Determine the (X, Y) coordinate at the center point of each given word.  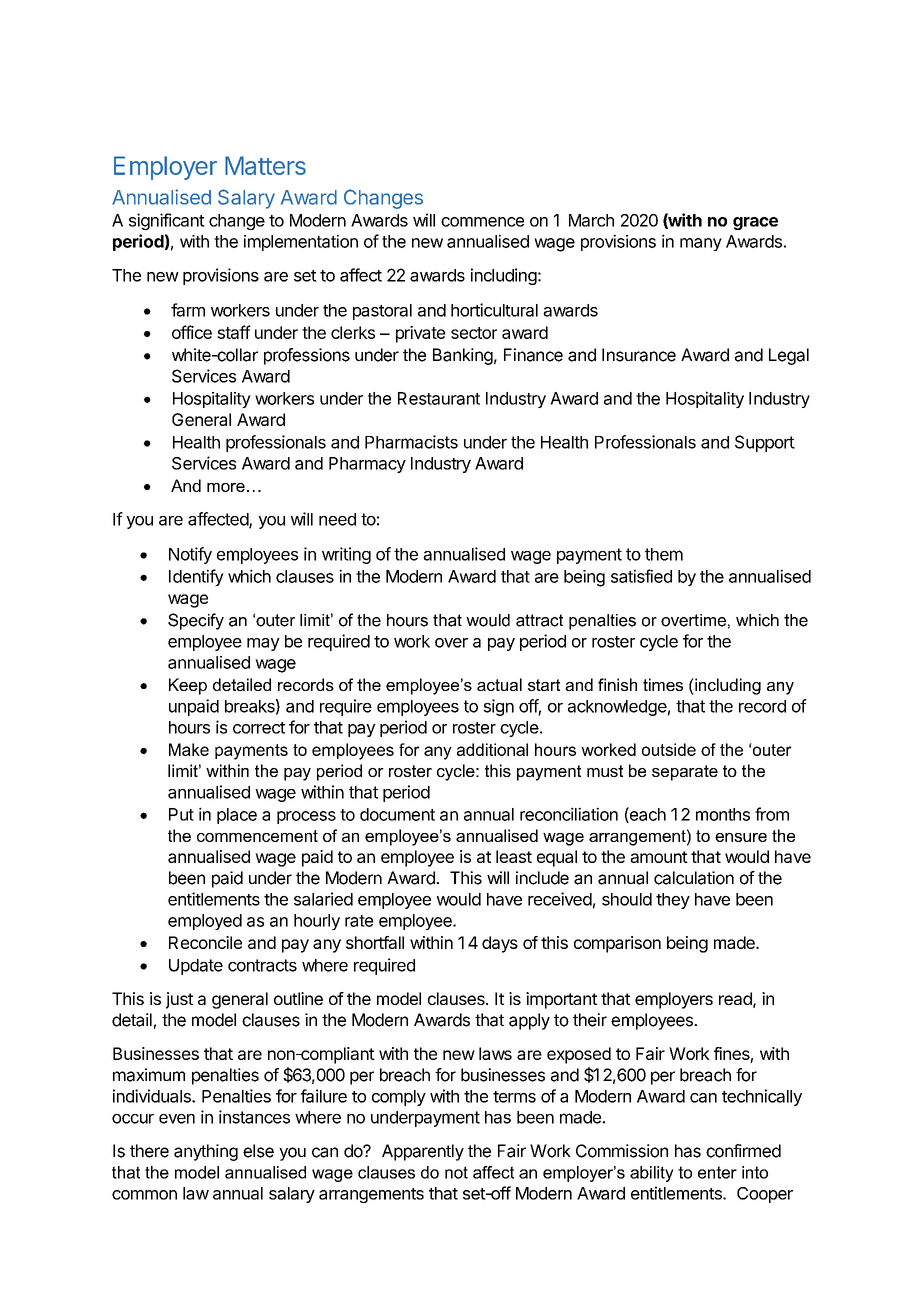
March (591, 220)
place (237, 816)
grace (755, 223)
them (664, 554)
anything (206, 1152)
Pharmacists (411, 442)
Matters (265, 165)
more (226, 487)
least (514, 856)
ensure (741, 837)
